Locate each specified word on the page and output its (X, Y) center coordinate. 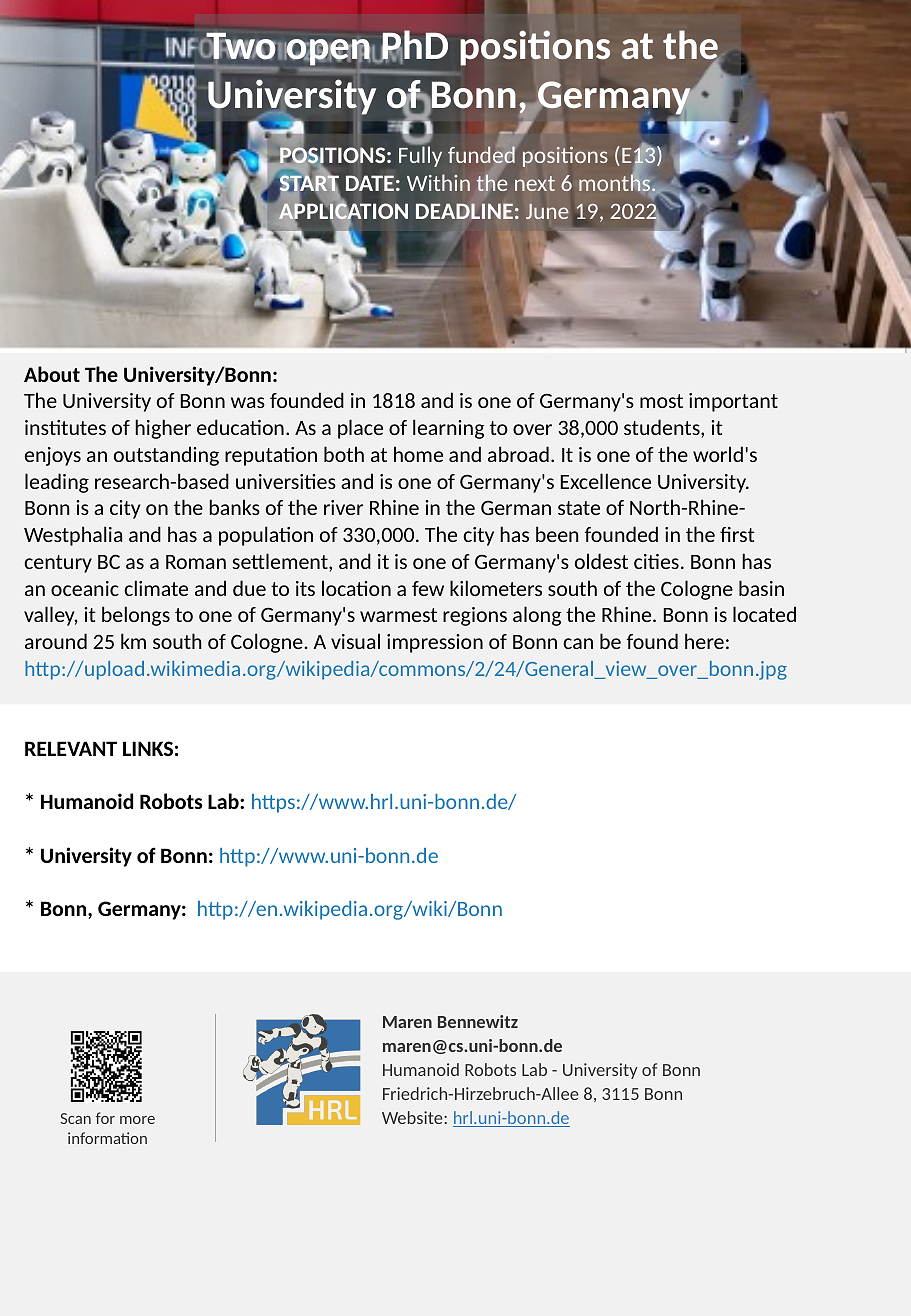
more (137, 1120)
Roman (196, 562)
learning (448, 429)
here (704, 641)
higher (163, 429)
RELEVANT (71, 748)
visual (355, 641)
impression (435, 643)
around (56, 641)
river (343, 507)
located (764, 614)
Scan (75, 1118)
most (661, 401)
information (107, 1138)
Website (413, 1117)
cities (656, 561)
